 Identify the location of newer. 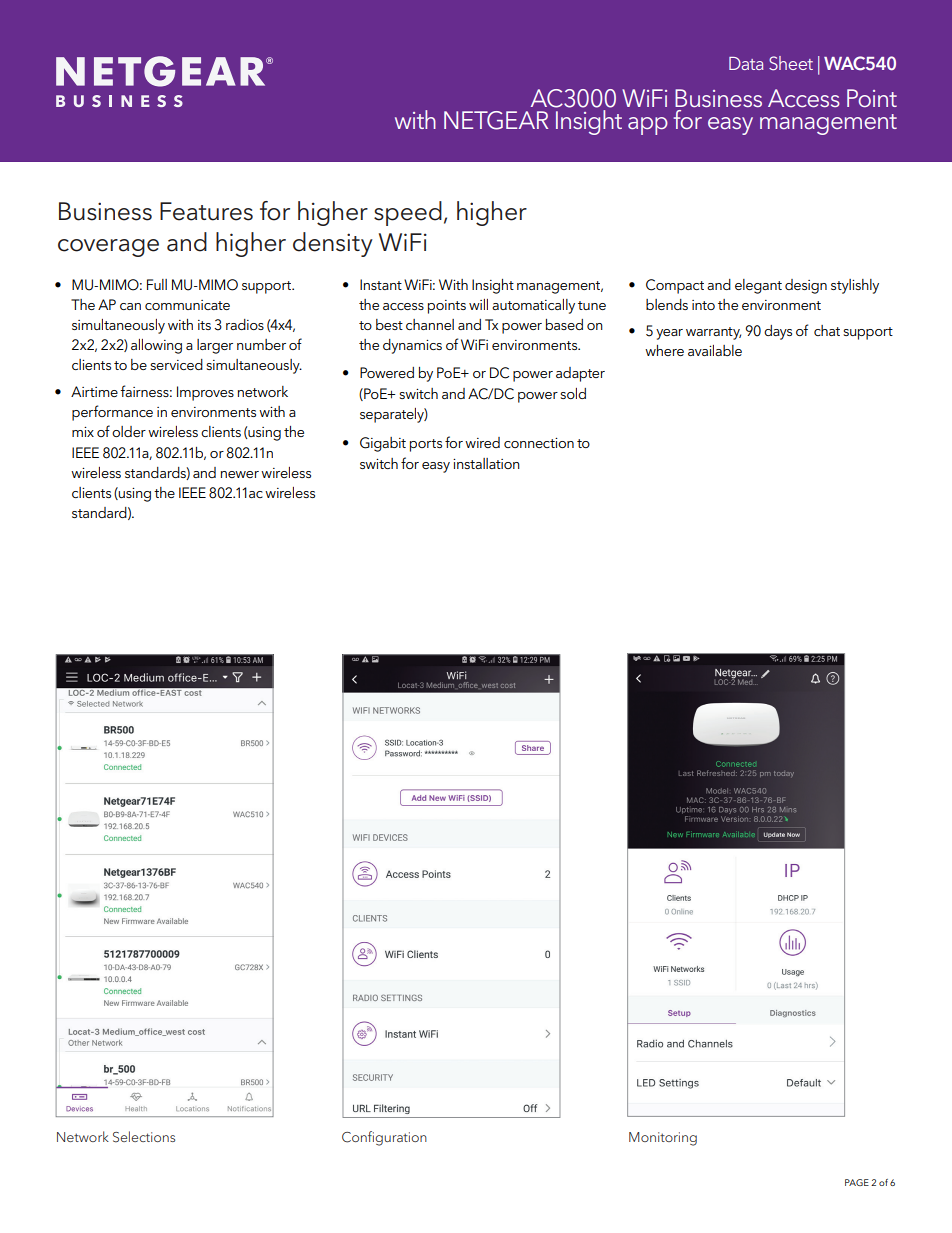
(240, 474).
